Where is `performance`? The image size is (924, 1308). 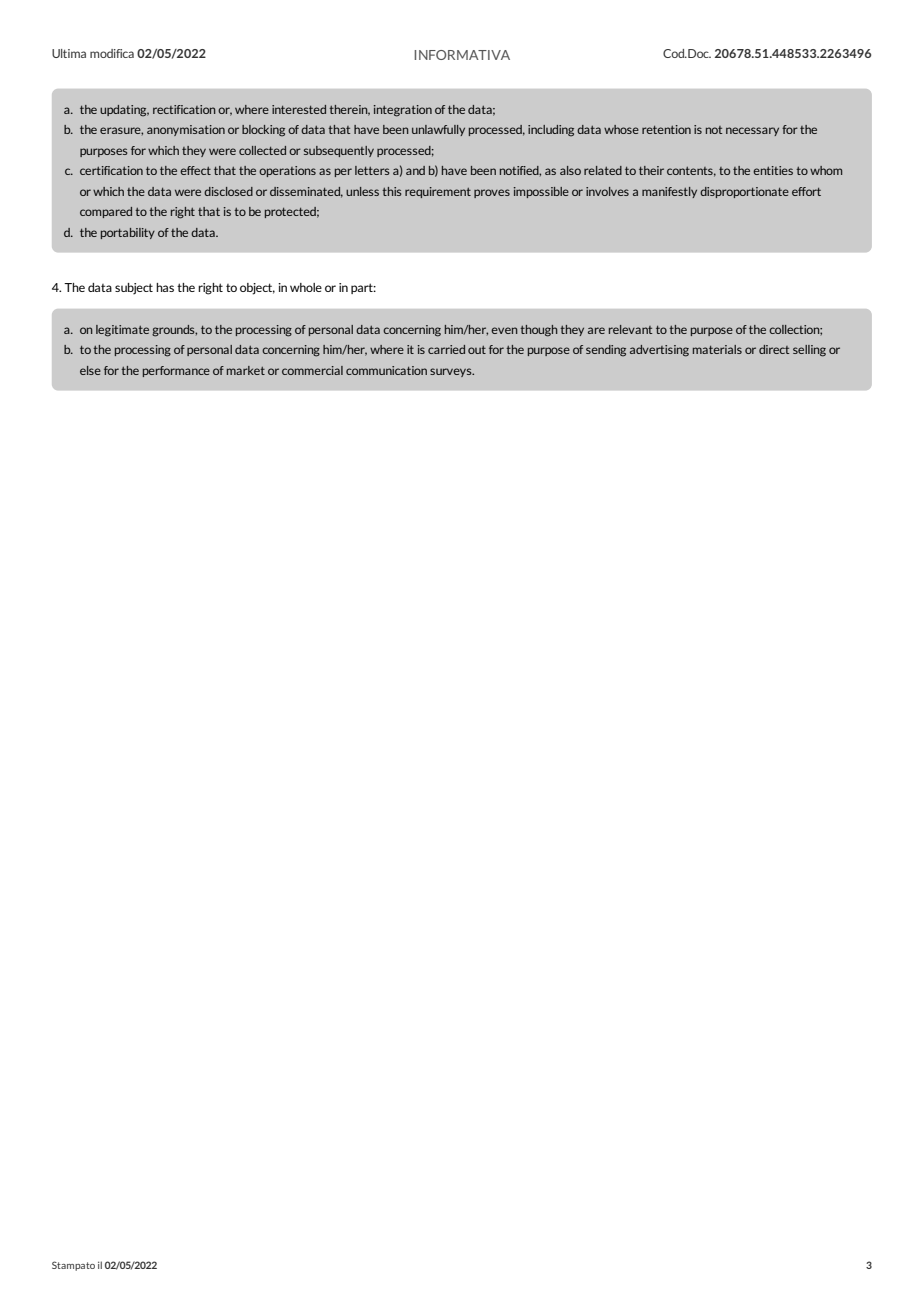 performance is located at coordinates (176, 371).
